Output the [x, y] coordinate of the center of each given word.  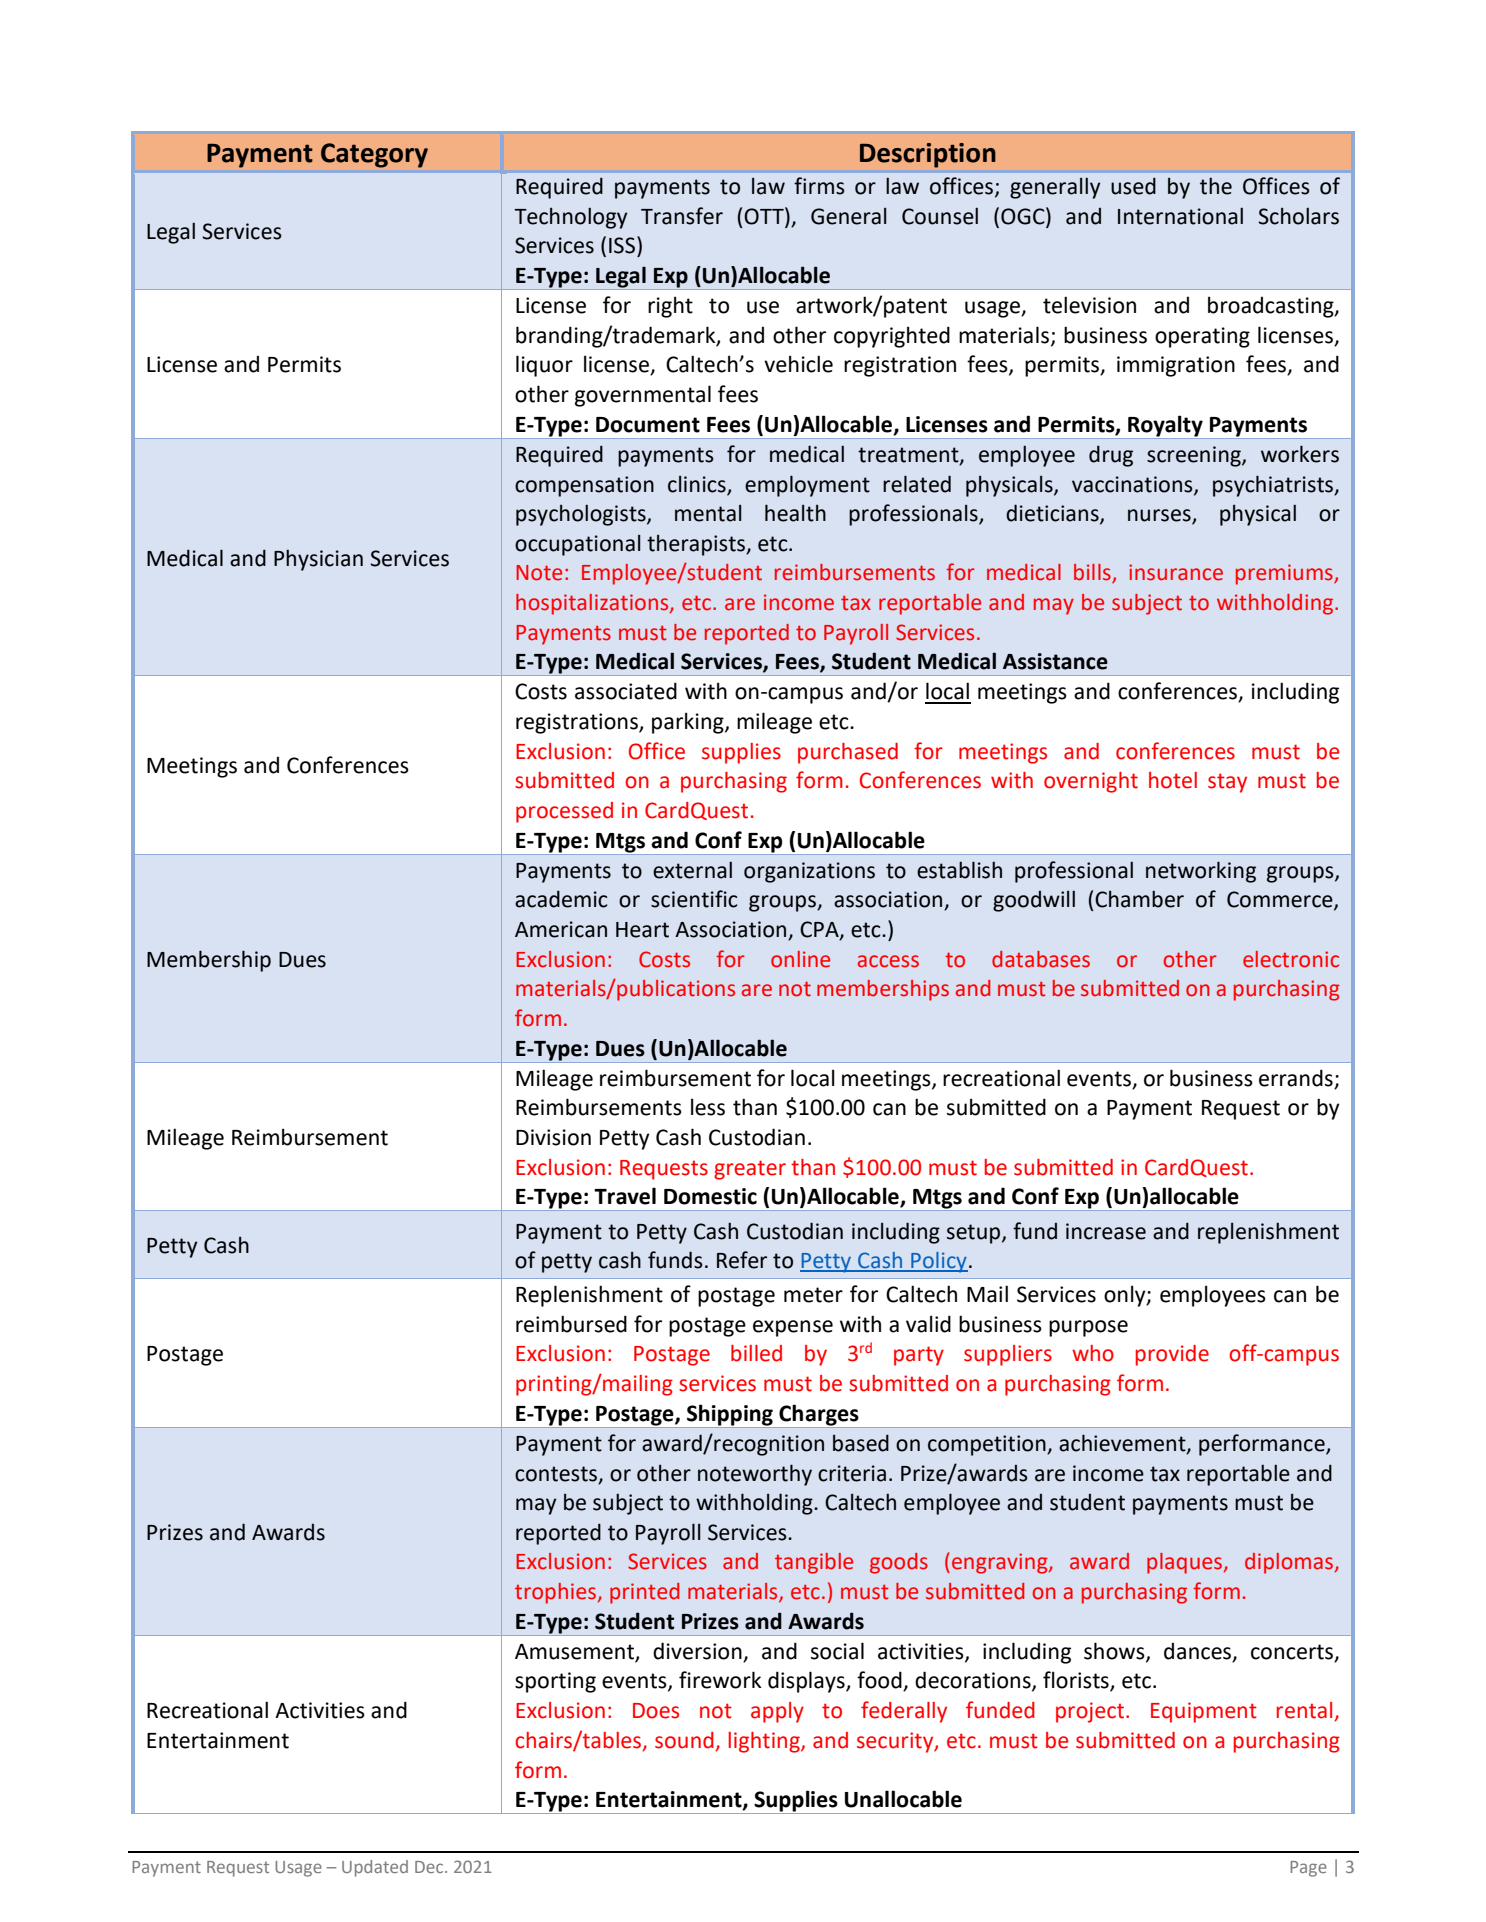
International [1180, 216]
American [561, 929]
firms [819, 186]
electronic [1291, 959]
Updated [375, 1868]
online [800, 959]
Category [374, 155]
